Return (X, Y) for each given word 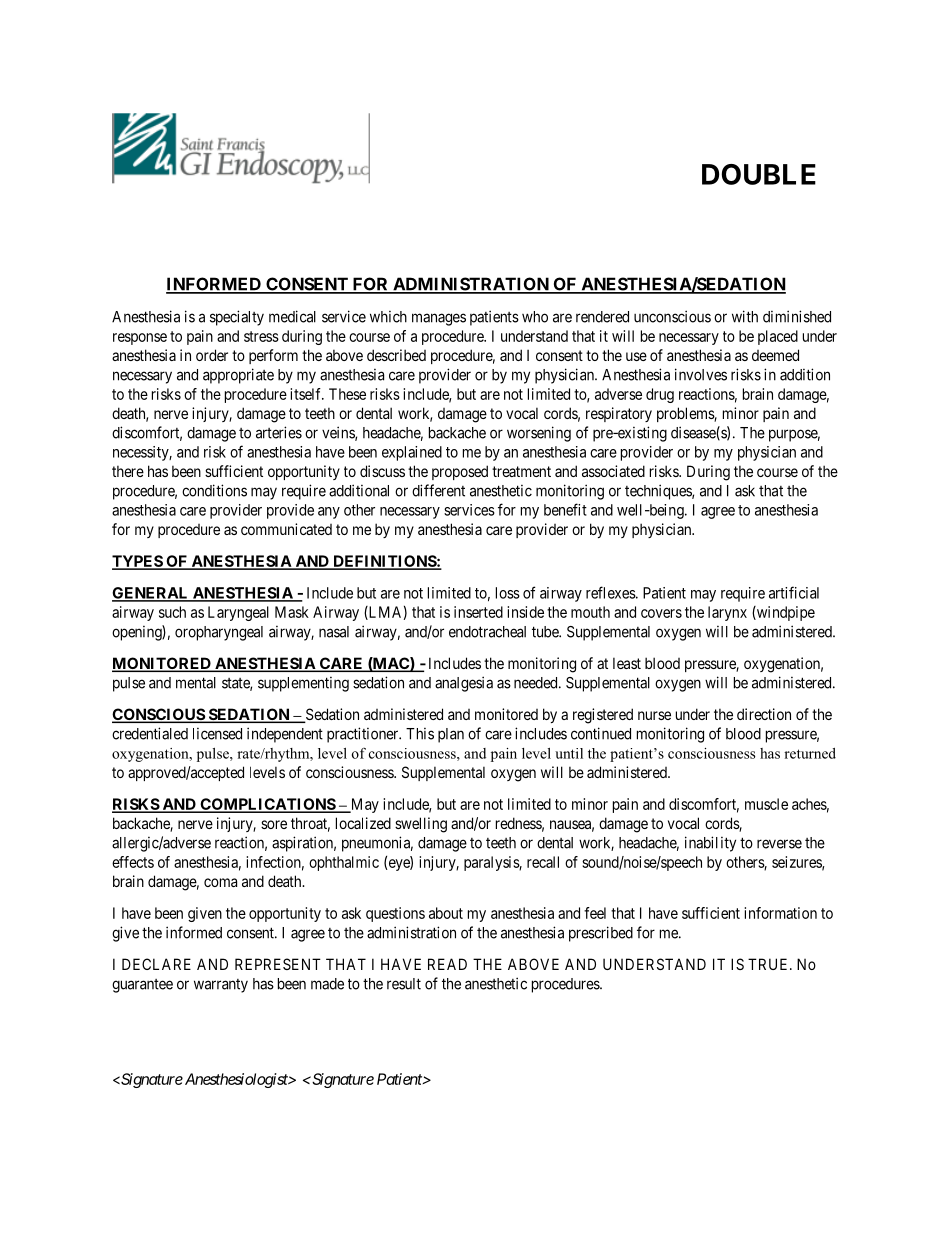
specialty (237, 318)
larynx (727, 613)
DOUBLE (759, 174)
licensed (217, 734)
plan (451, 735)
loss (508, 593)
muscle (766, 804)
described (396, 355)
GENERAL (151, 594)
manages (439, 319)
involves (701, 374)
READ (447, 964)
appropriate (238, 376)
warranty (221, 986)
